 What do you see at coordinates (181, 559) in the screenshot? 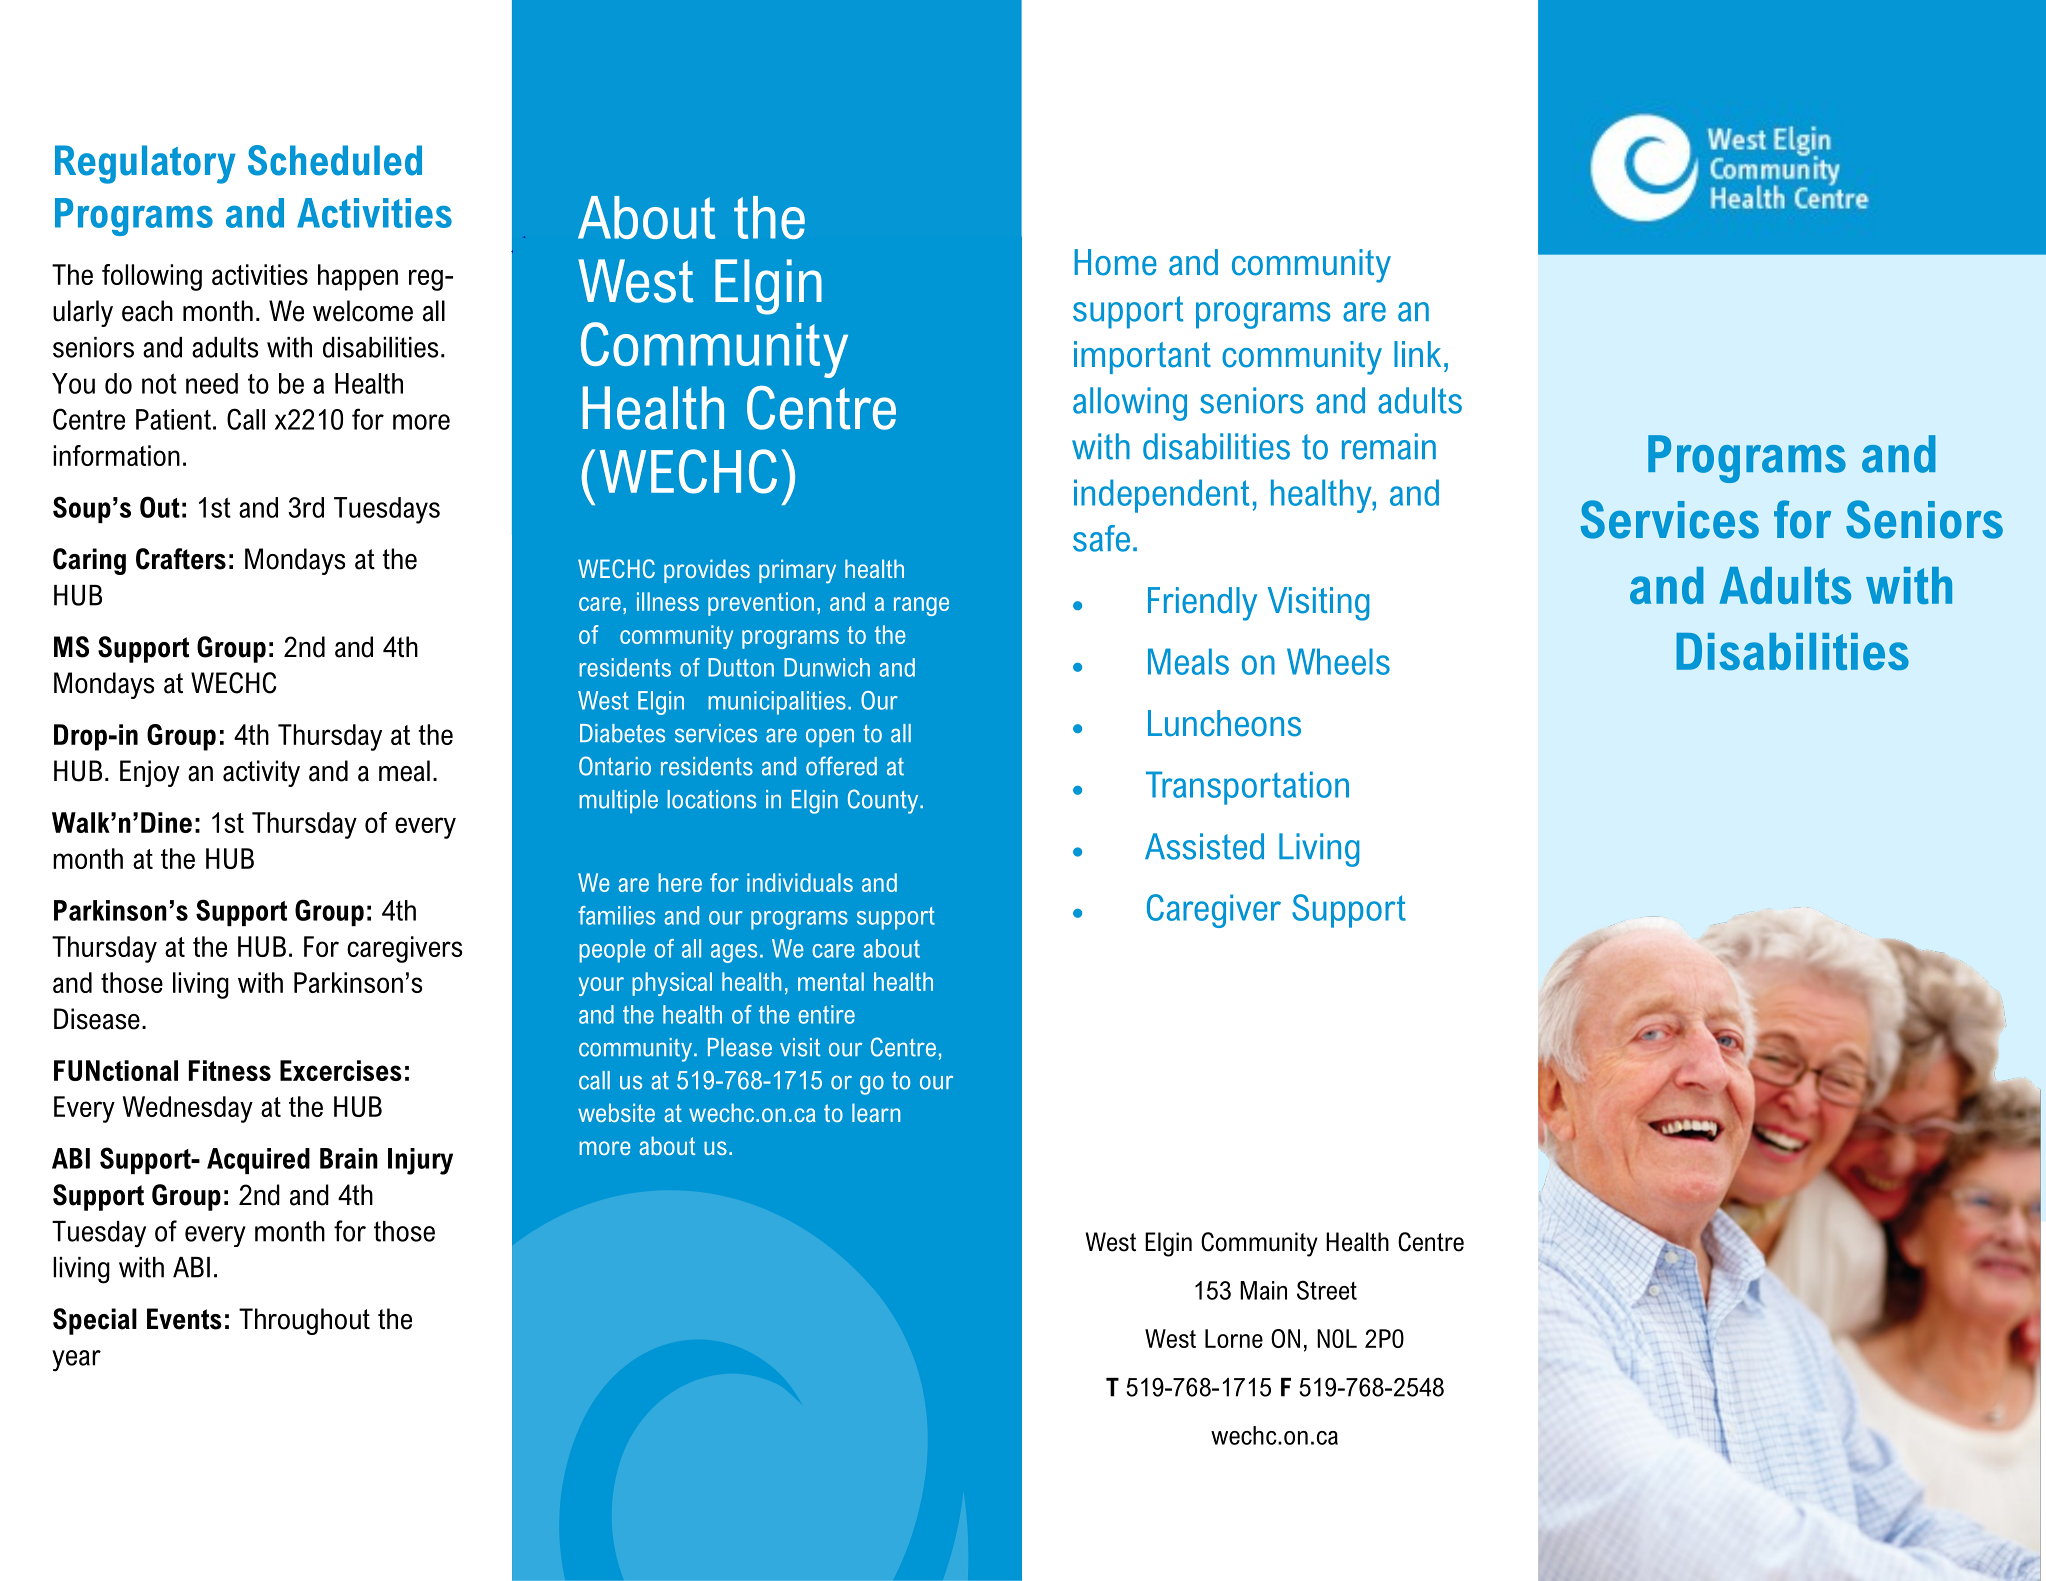
I see `Crafters` at bounding box center [181, 559].
